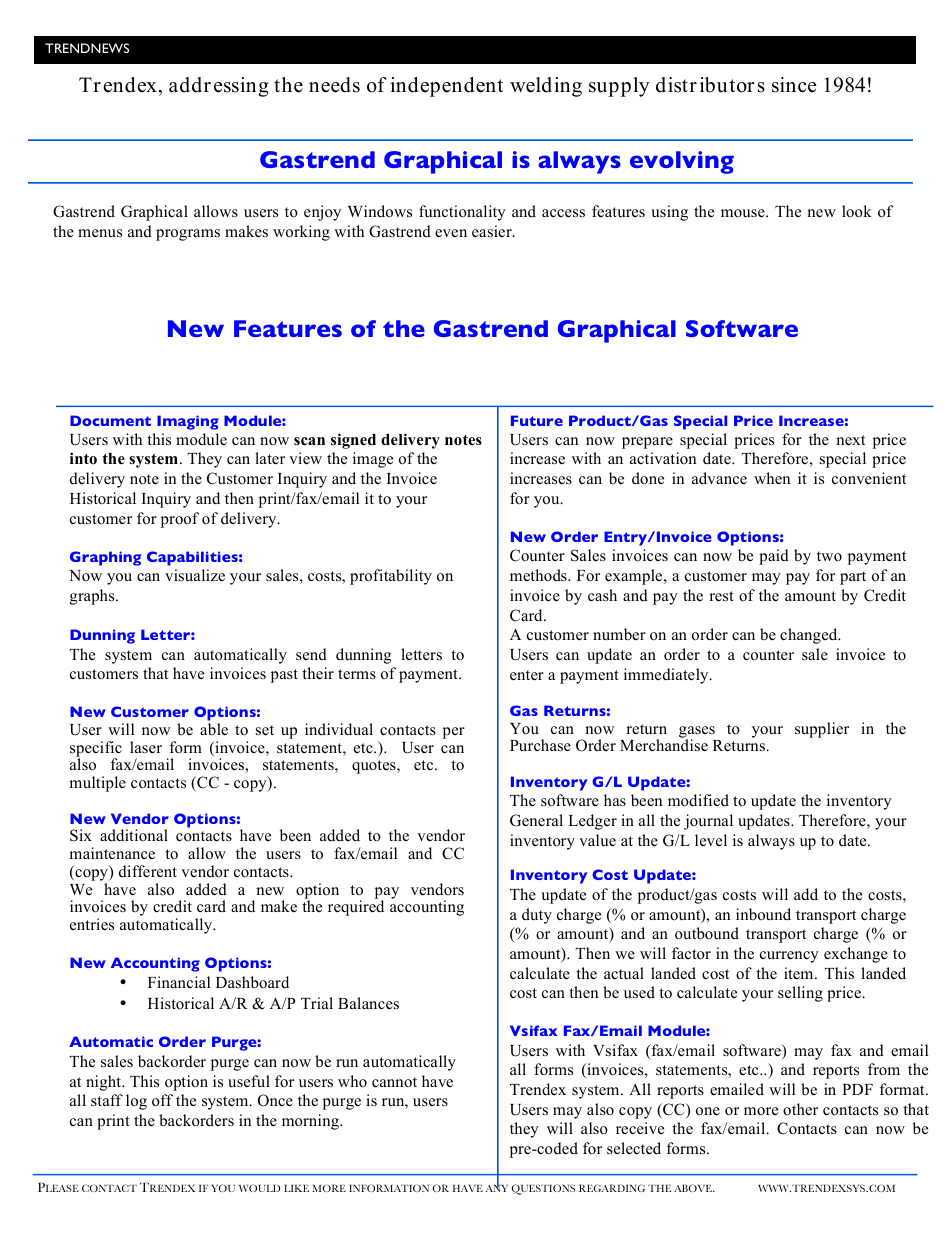 This image has width=952, height=1233. I want to click on currency, so click(789, 957).
